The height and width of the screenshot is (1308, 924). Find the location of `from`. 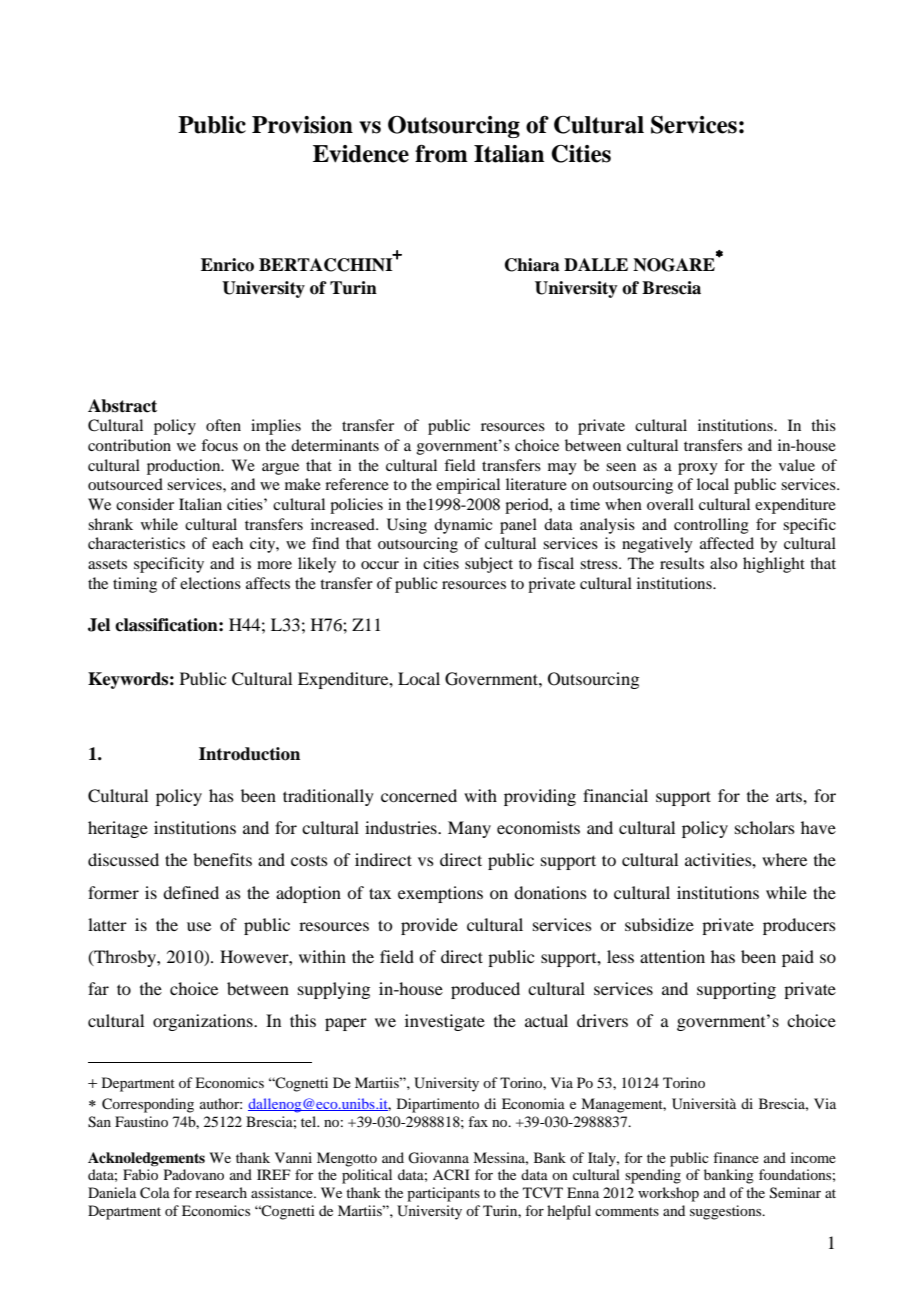

from is located at coordinates (441, 154).
